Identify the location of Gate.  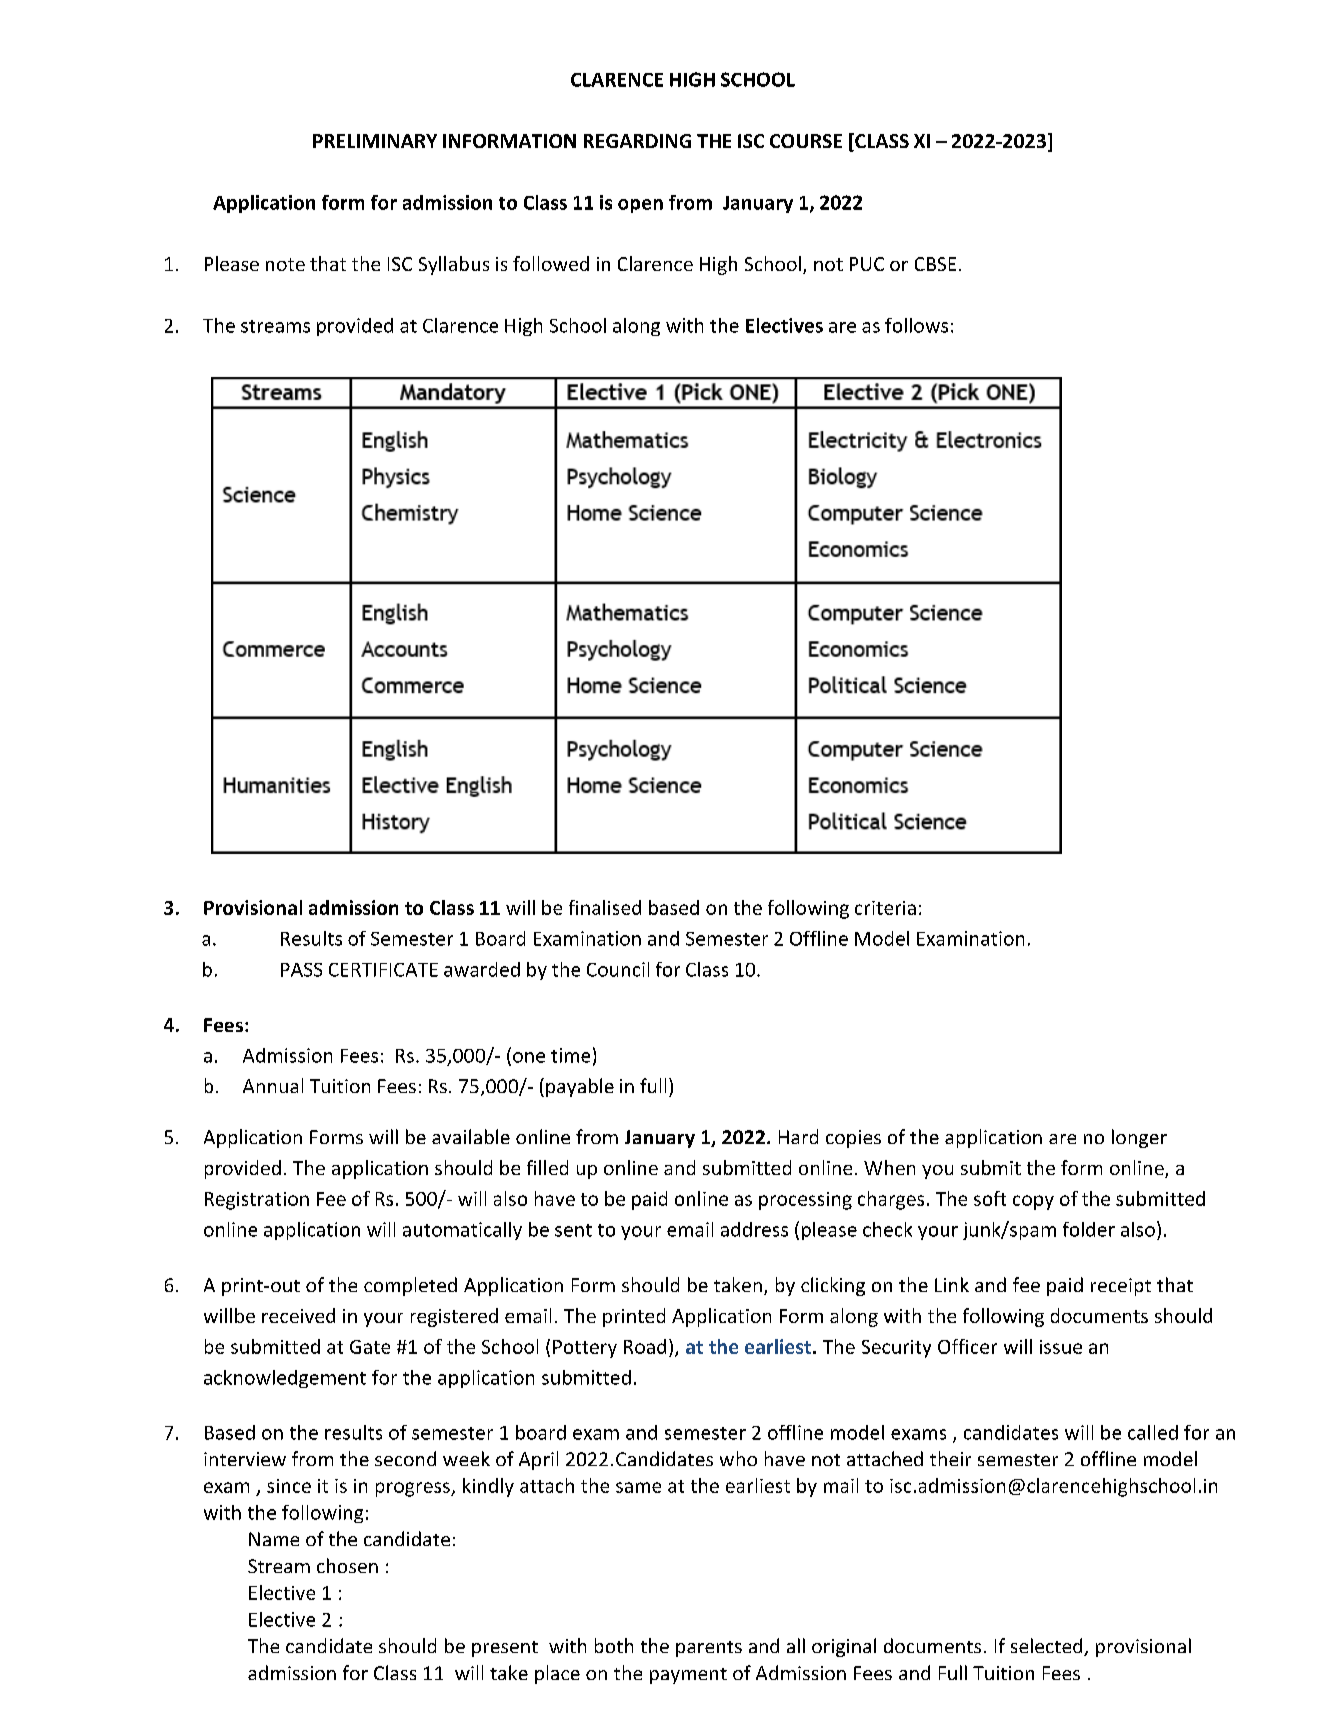
(370, 1347).
